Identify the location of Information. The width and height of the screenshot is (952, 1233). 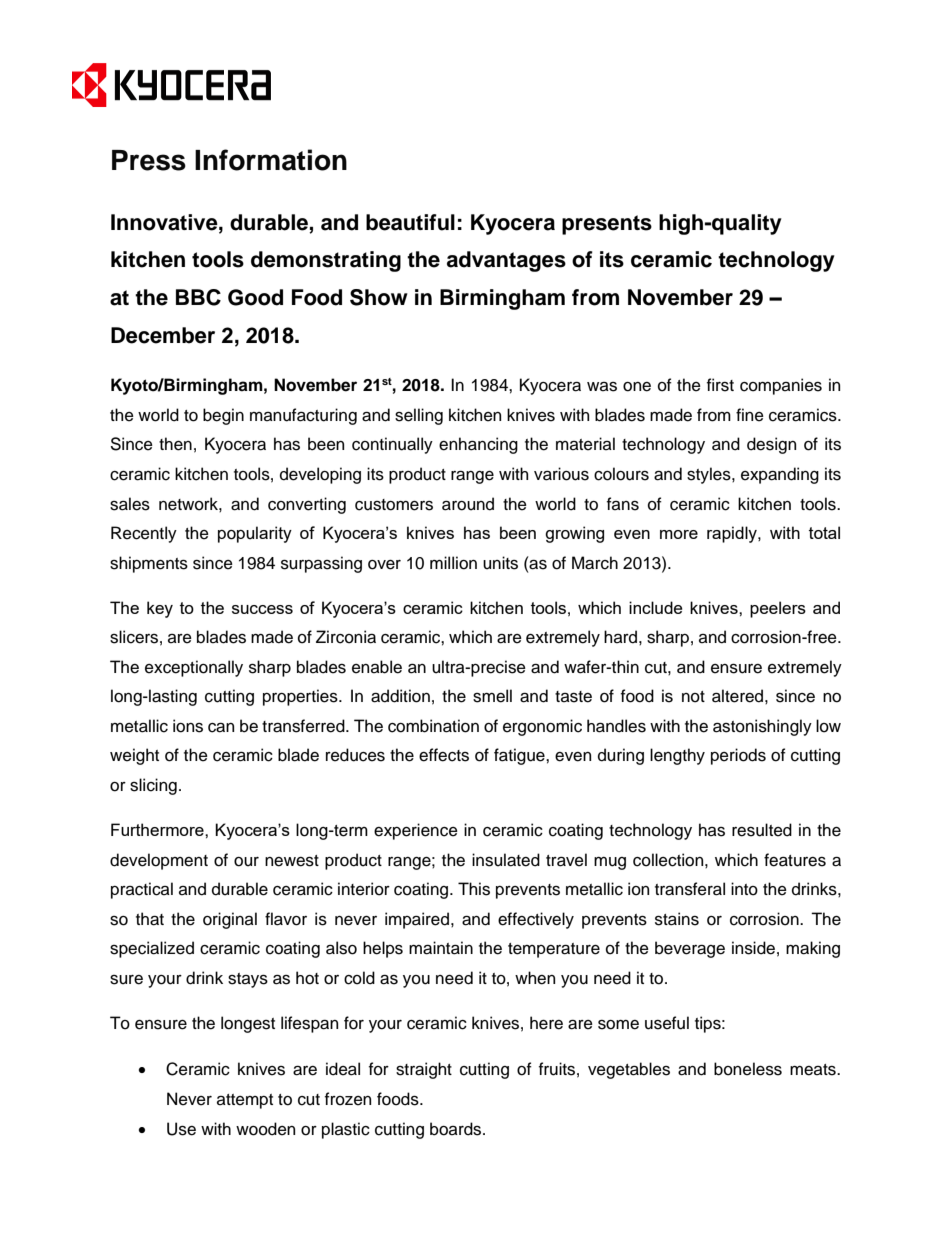
(271, 160).
